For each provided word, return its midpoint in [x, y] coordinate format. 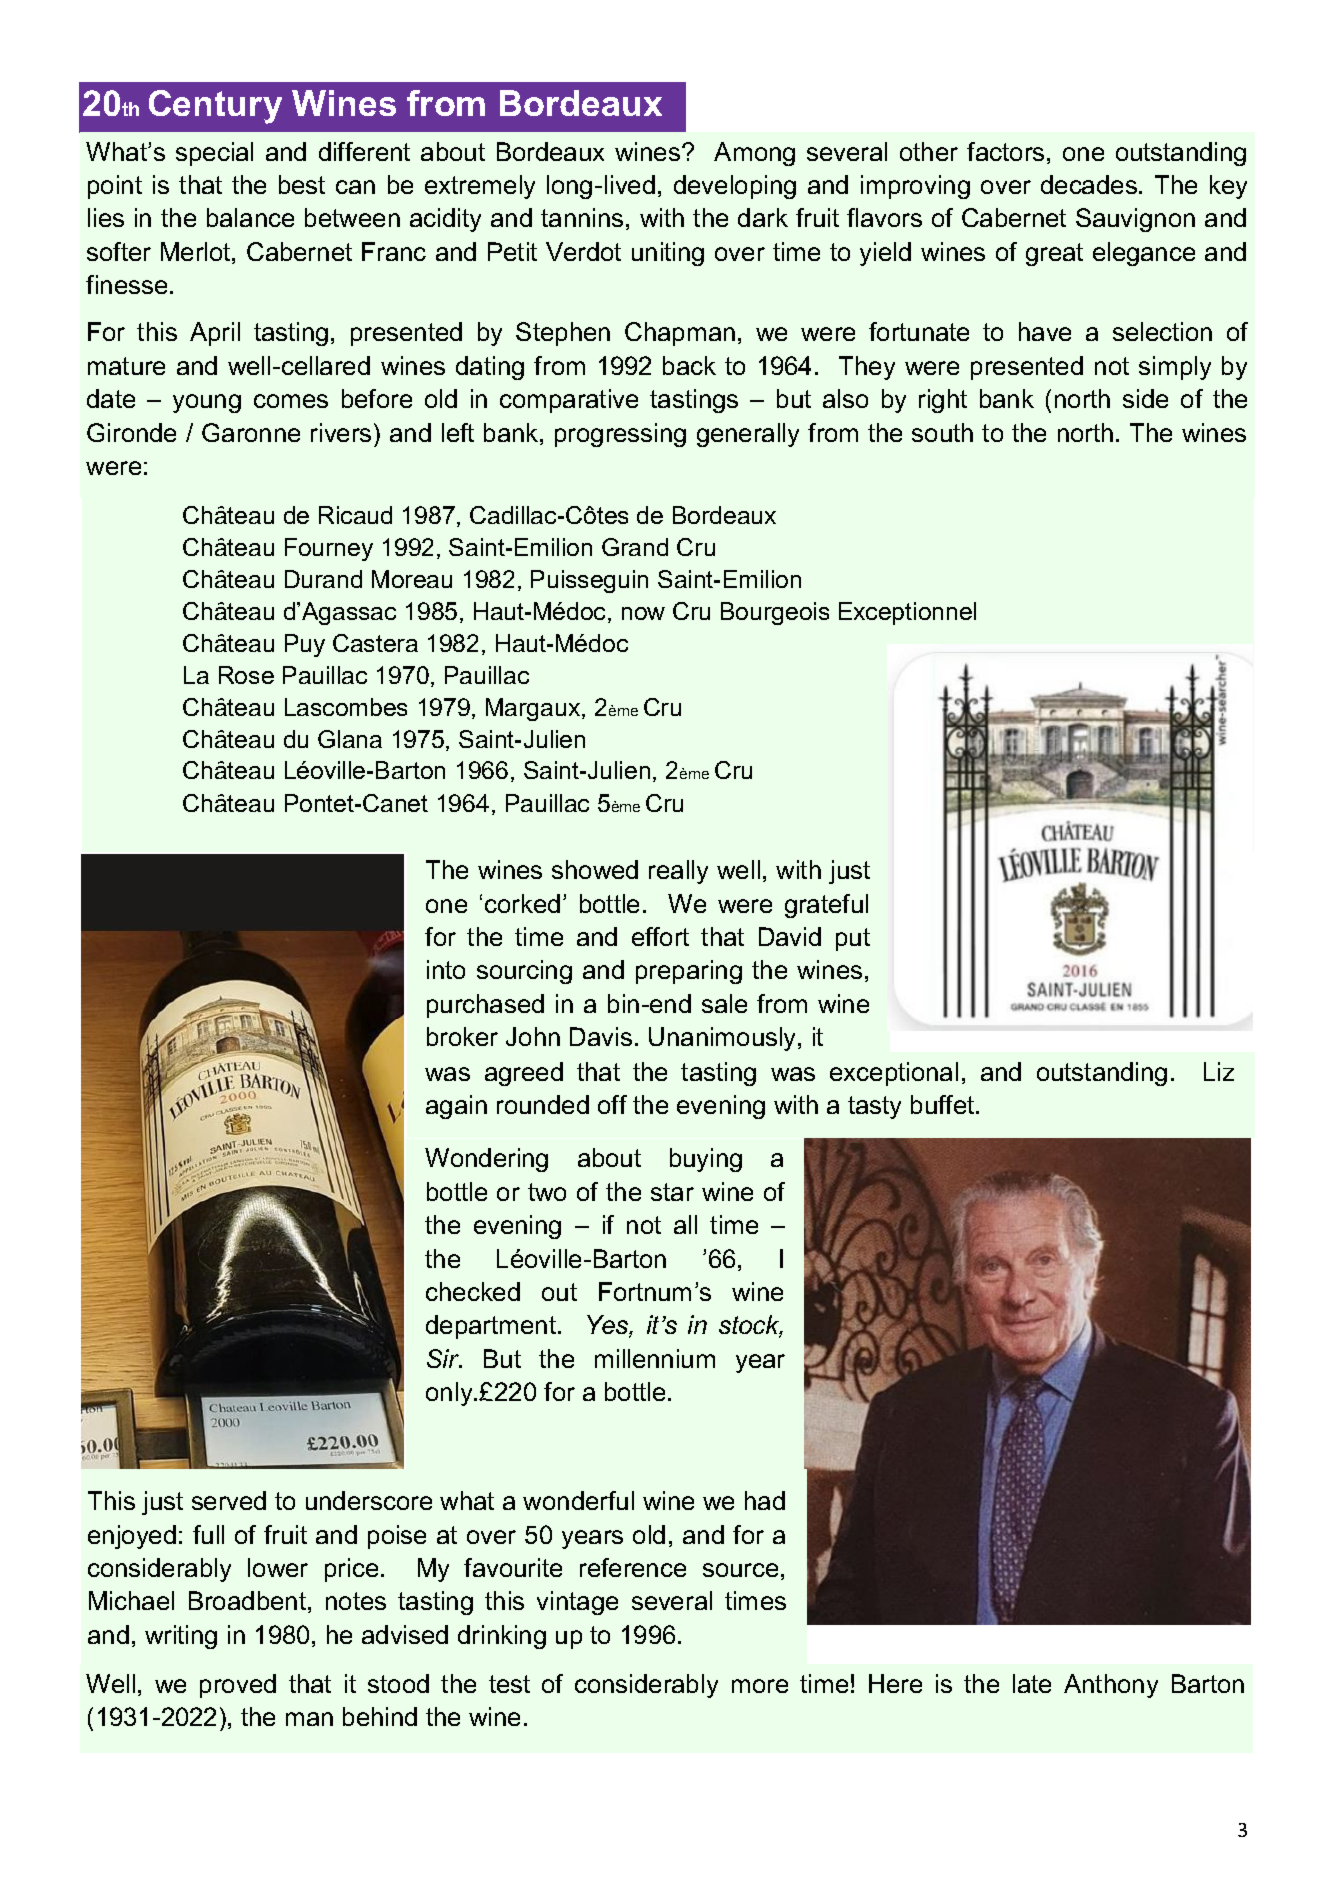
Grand [635, 547]
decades [1089, 184]
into [446, 969]
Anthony [1111, 1686]
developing [735, 187]
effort [660, 936]
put [853, 939]
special [214, 154]
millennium [655, 1358]
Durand [323, 579]
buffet [944, 1104]
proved [238, 1686]
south [942, 432]
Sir [444, 1358]
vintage [577, 1603]
